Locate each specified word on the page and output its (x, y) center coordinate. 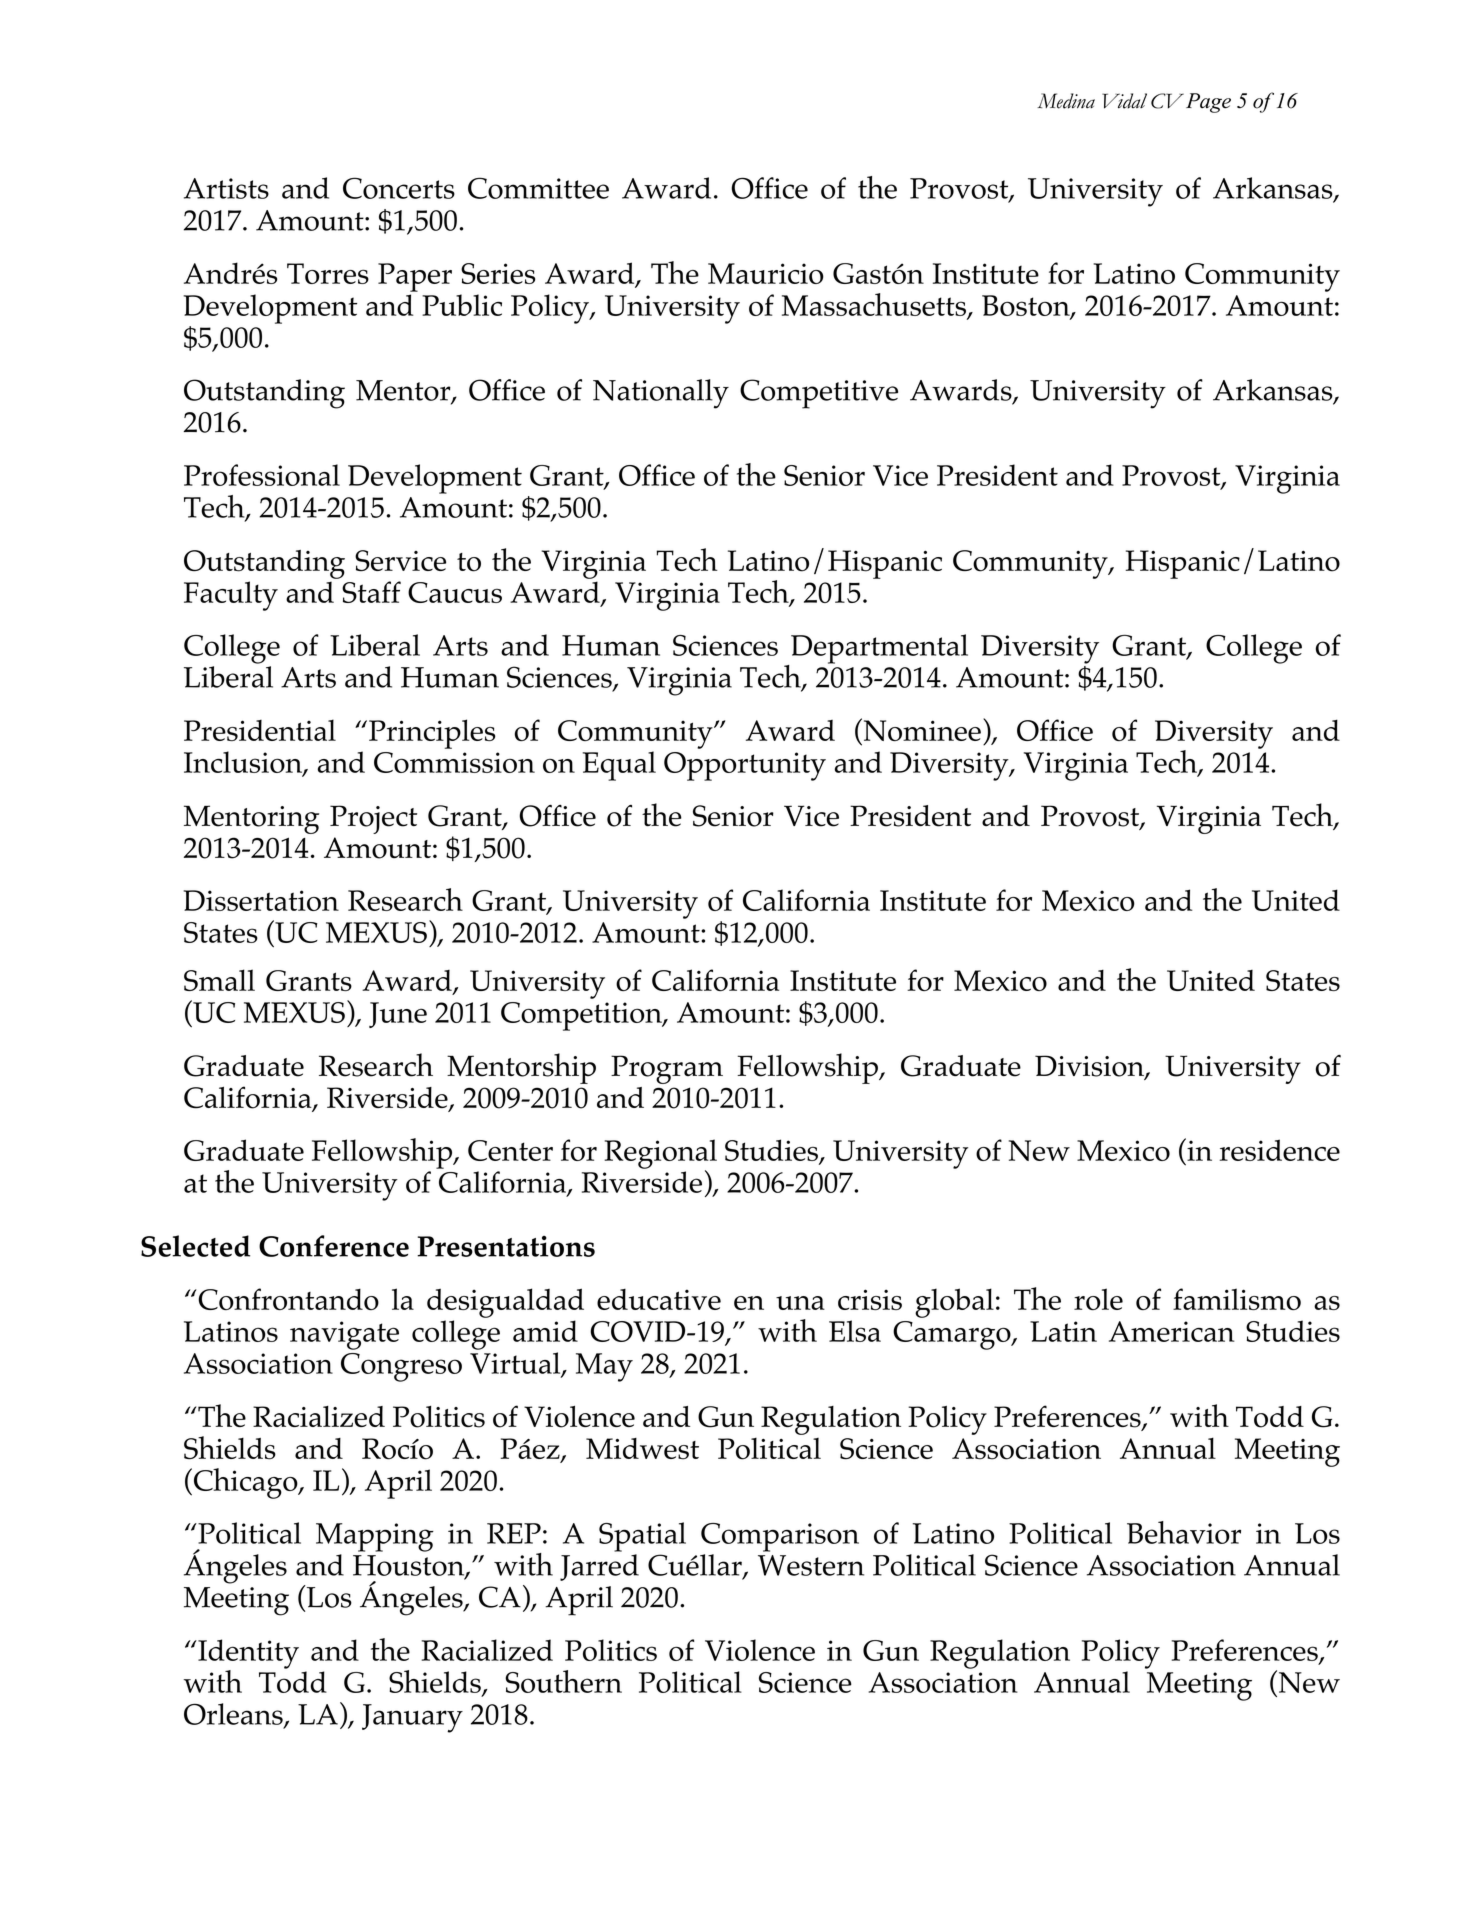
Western (811, 1565)
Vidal (1124, 101)
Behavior (1184, 1532)
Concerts (399, 188)
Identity (247, 1655)
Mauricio (766, 273)
